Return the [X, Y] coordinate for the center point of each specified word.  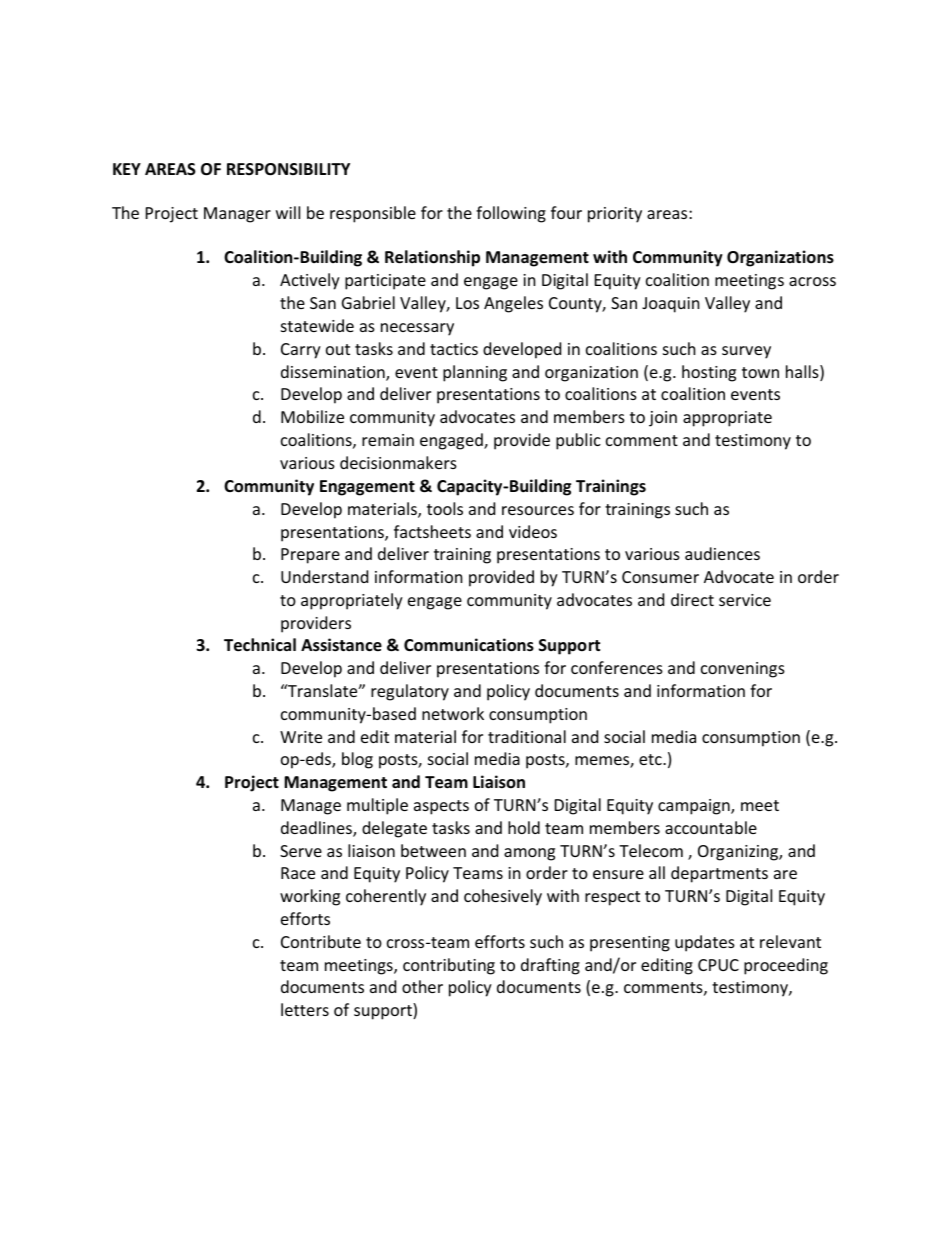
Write [301, 737]
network [453, 713]
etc [651, 759]
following [511, 214]
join [663, 419]
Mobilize [312, 416]
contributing [449, 966]
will [288, 212]
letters [305, 1009]
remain [388, 440]
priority [615, 215]
